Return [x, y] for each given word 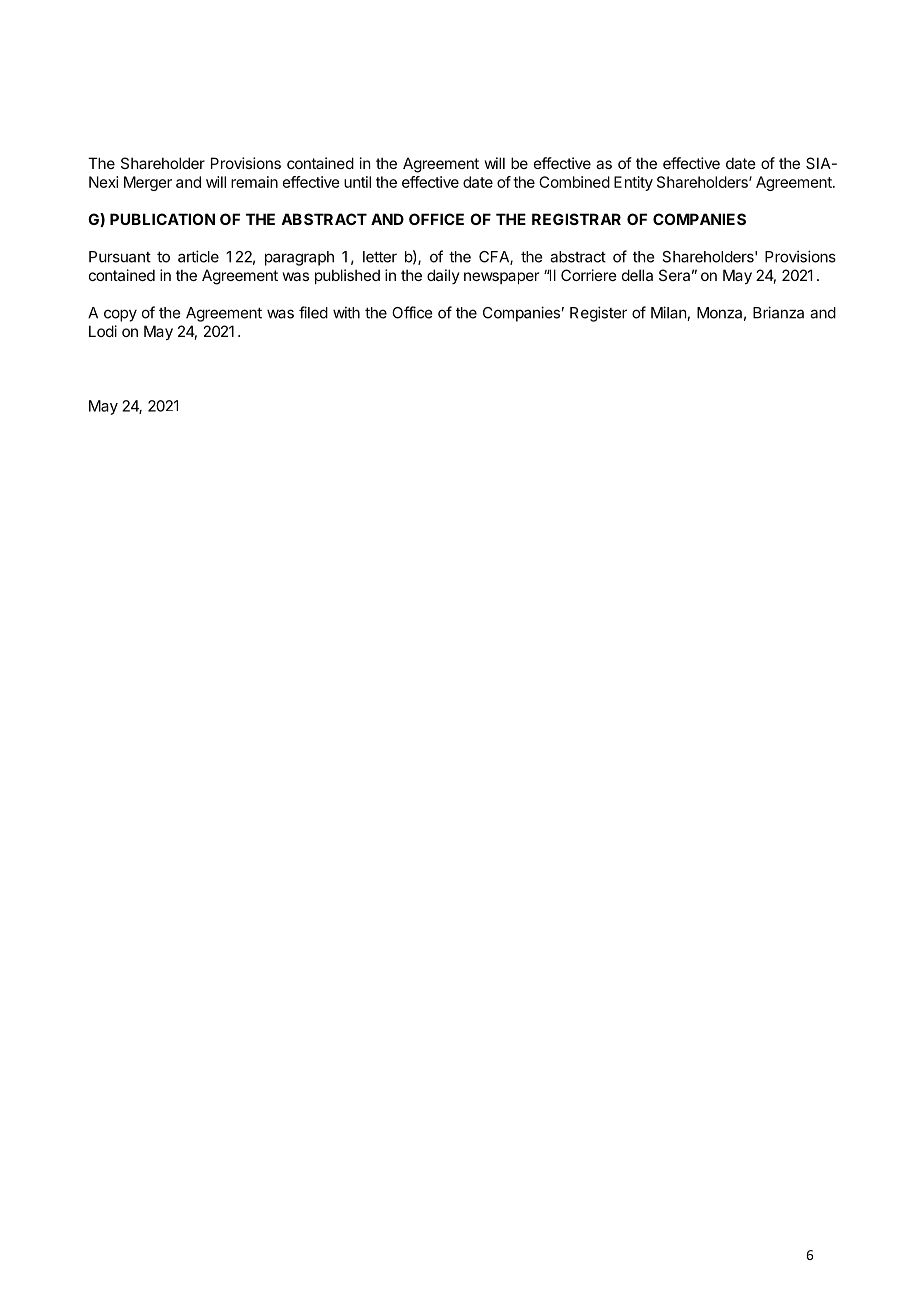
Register [598, 314]
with [346, 312]
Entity [633, 183]
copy [120, 315]
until [357, 182]
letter [380, 257]
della [637, 275]
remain [254, 182]
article [198, 256]
